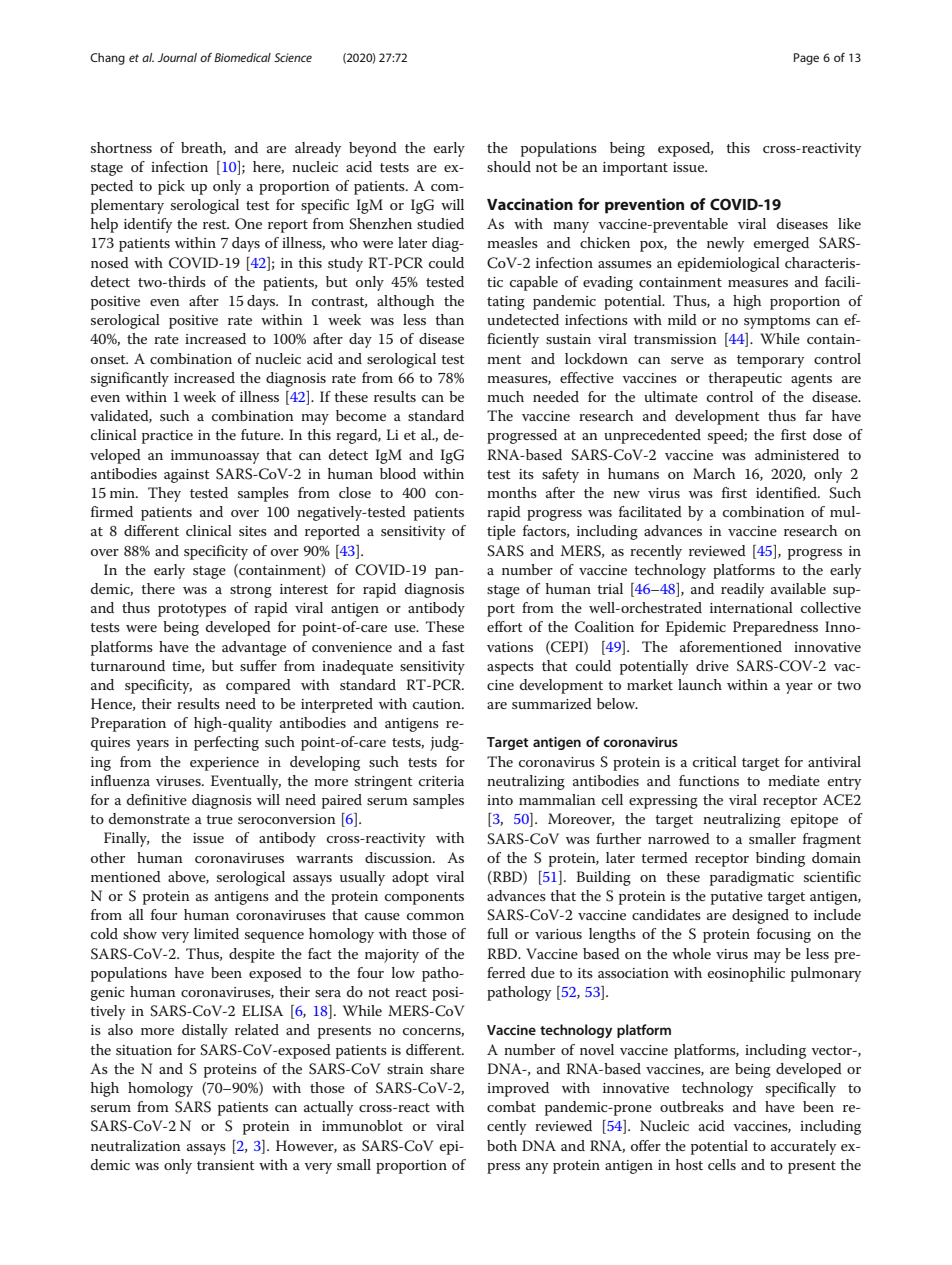  Describe the element at coordinates (509, 166) in the image. I see `should` at that location.
